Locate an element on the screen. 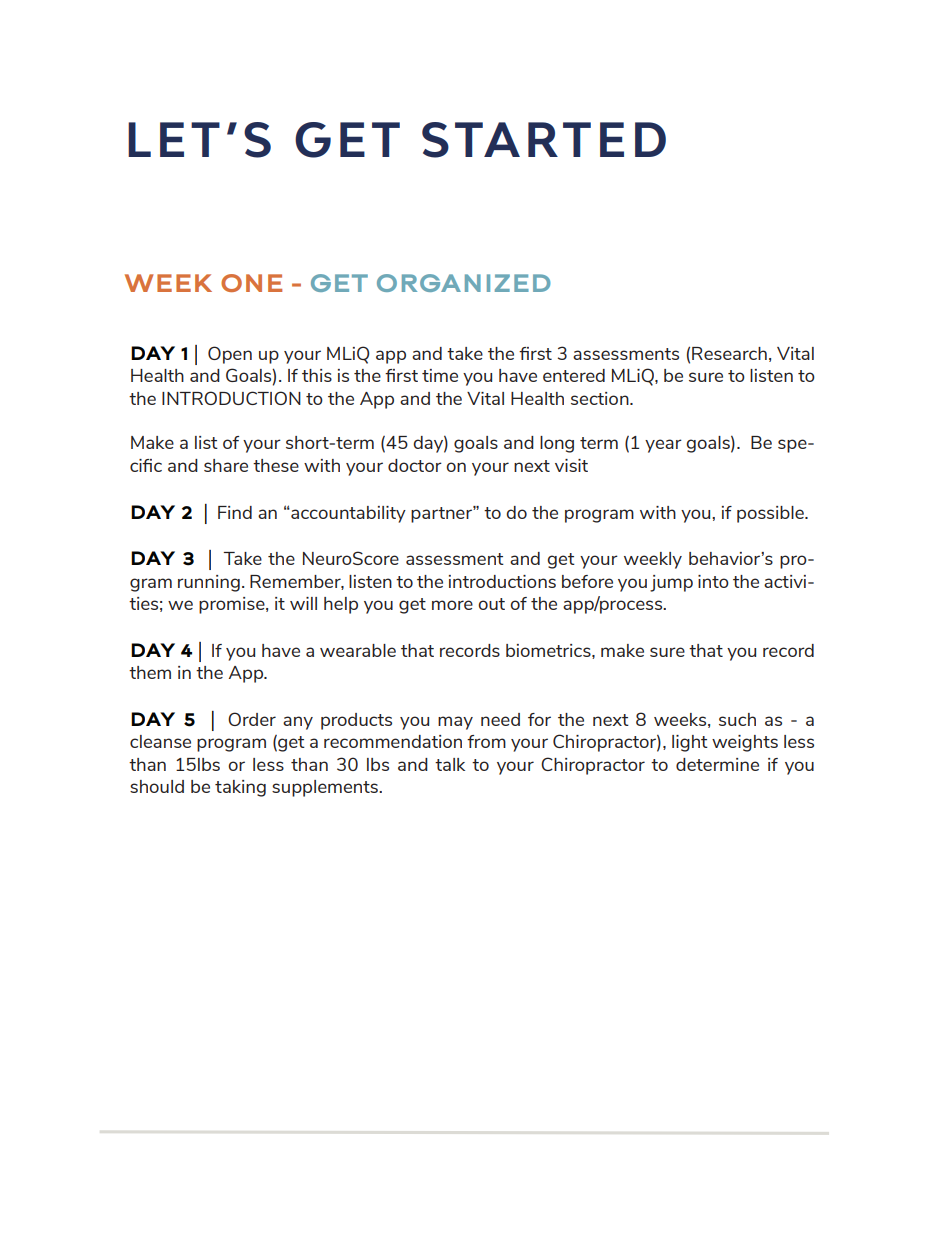 This screenshot has height=1233, width=952. STARTED is located at coordinates (544, 140).
